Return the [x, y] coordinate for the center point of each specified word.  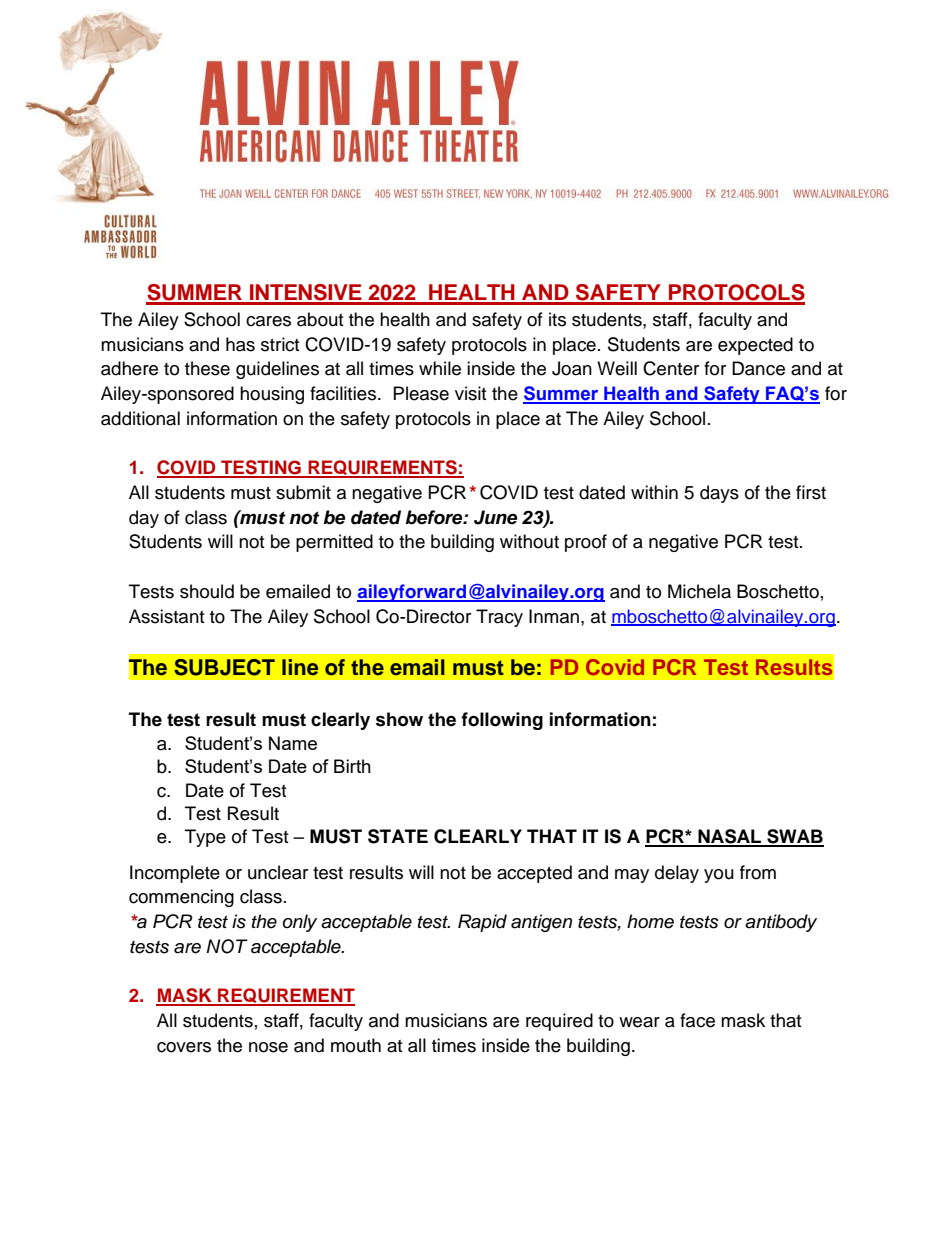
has [240, 344]
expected [755, 346]
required [559, 1022]
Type [205, 838]
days [719, 494]
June [495, 517]
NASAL [730, 837]
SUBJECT [224, 667]
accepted [534, 874]
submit [303, 492]
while [440, 368]
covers [184, 1047]
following [502, 721]
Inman [555, 616]
